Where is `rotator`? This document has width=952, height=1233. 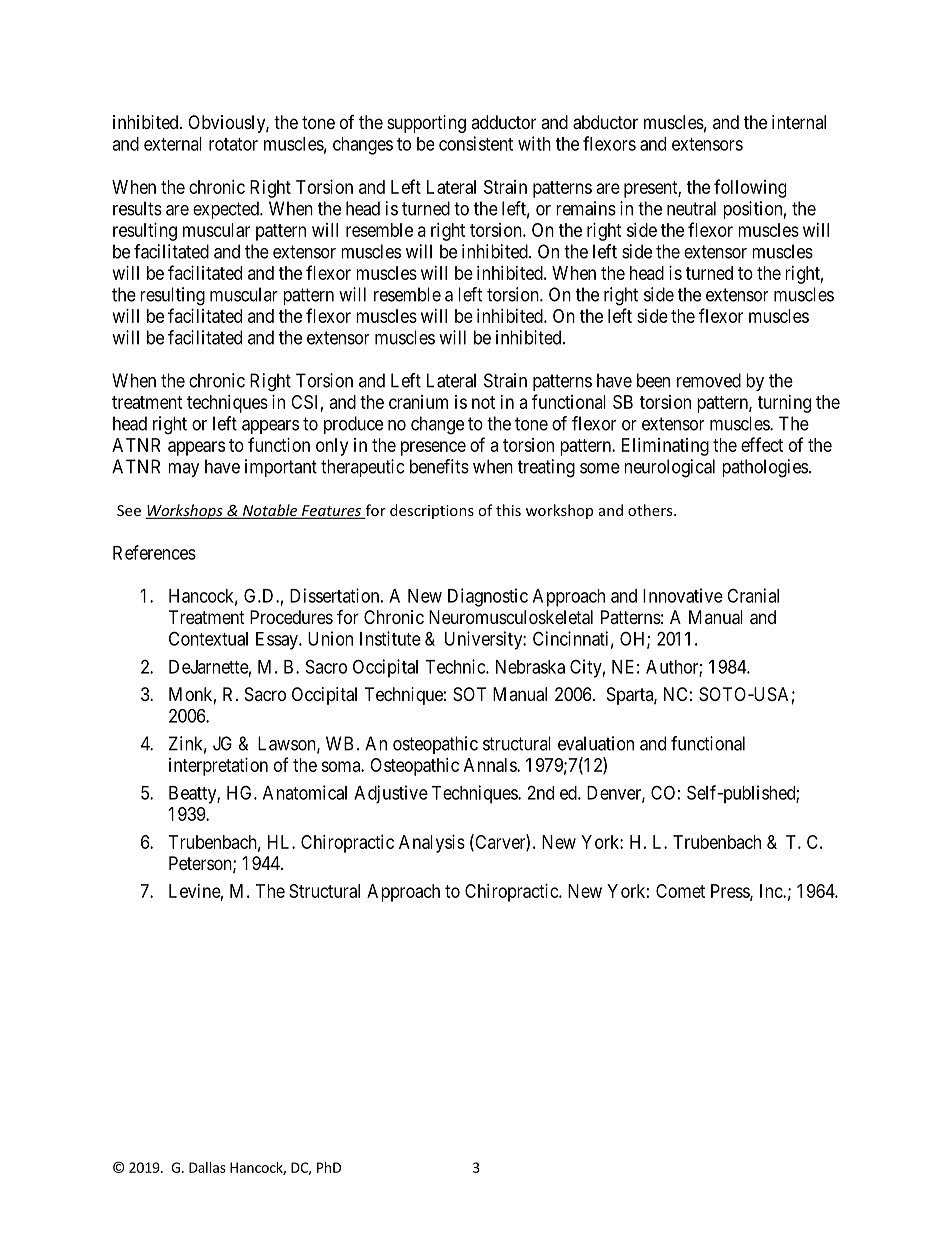 rotator is located at coordinates (233, 144).
